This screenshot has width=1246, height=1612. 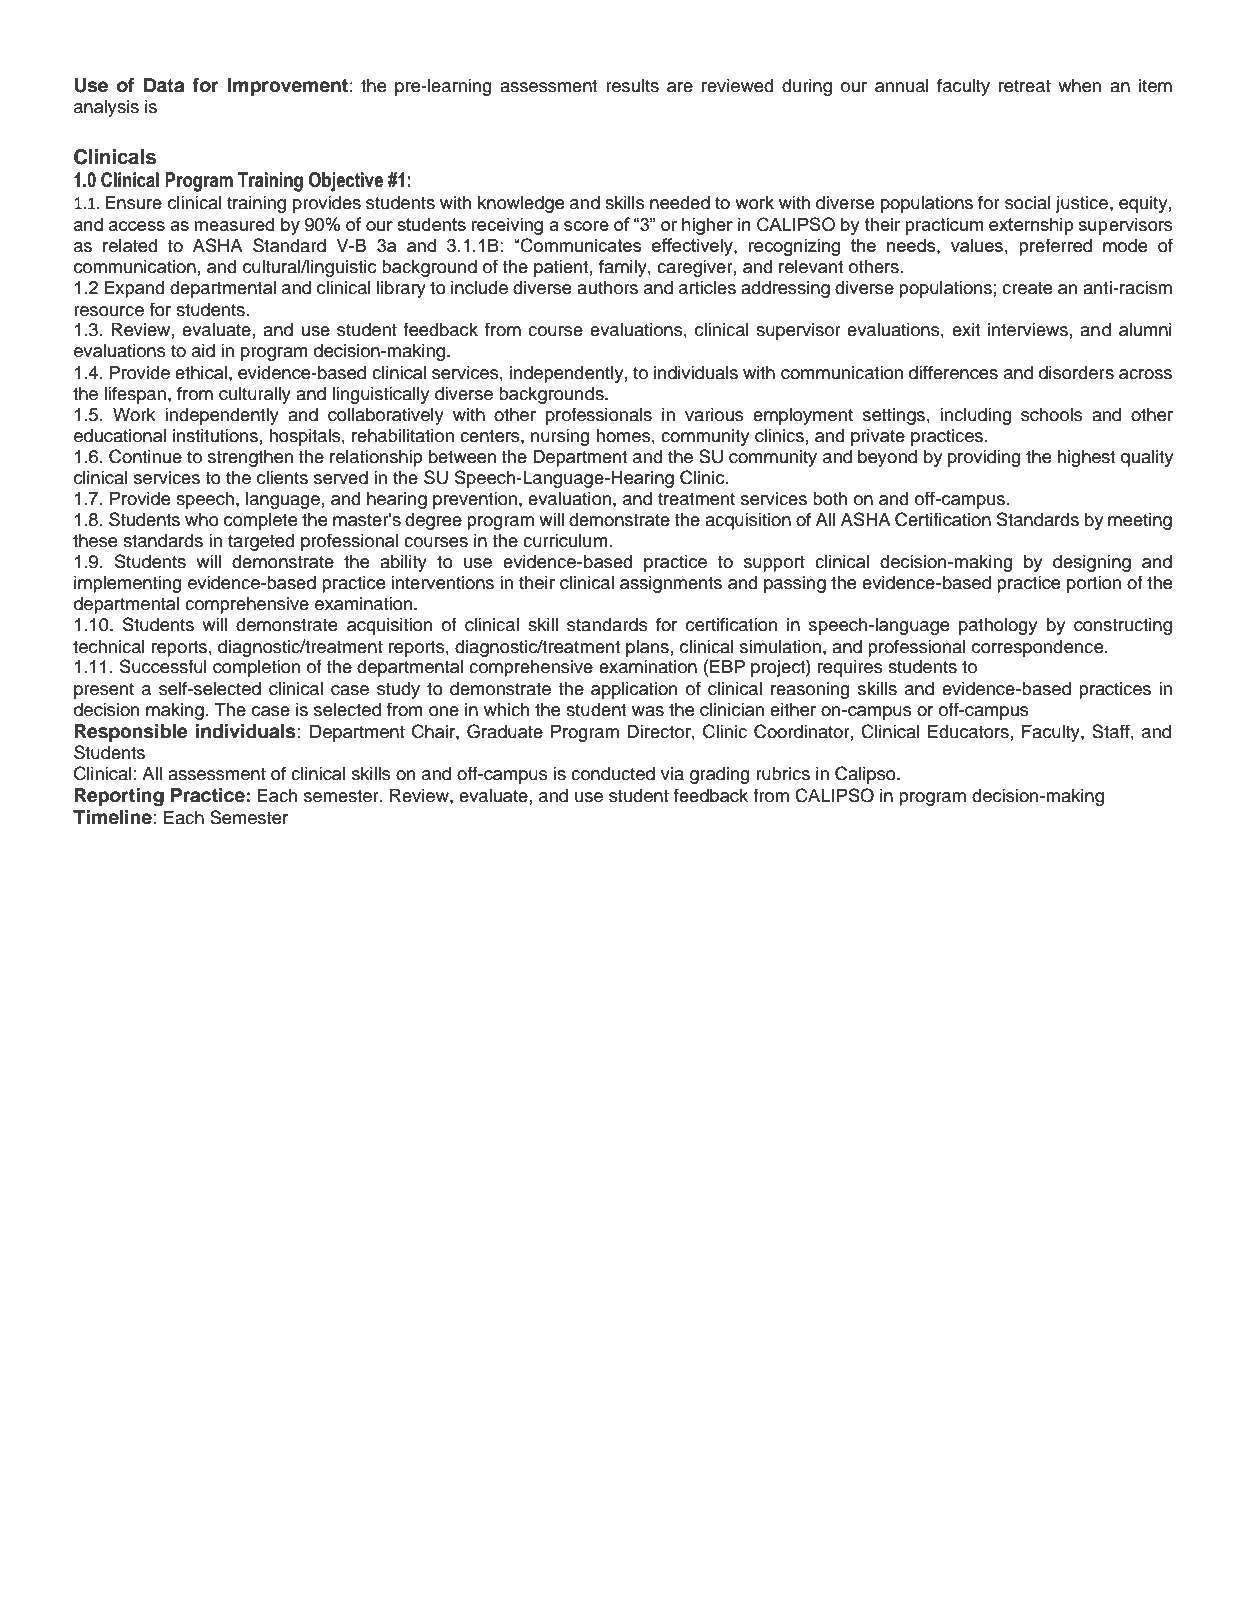 What do you see at coordinates (1025, 86) in the screenshot?
I see `retreat` at bounding box center [1025, 86].
